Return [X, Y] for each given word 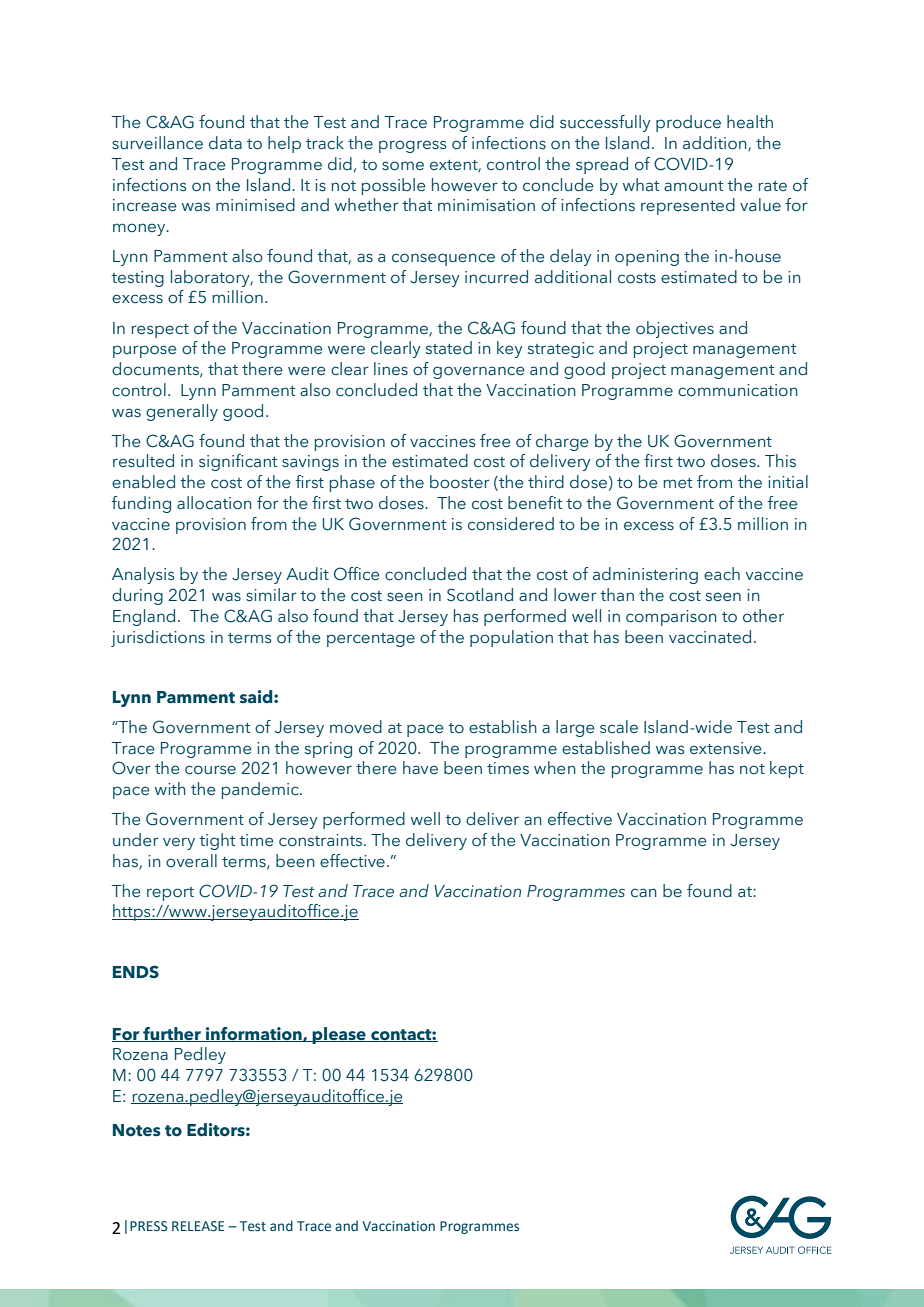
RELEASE [198, 1226]
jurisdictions [158, 638]
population [511, 638]
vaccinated [710, 637]
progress [412, 146]
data [225, 143]
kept [787, 769]
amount [693, 186]
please [339, 1035]
